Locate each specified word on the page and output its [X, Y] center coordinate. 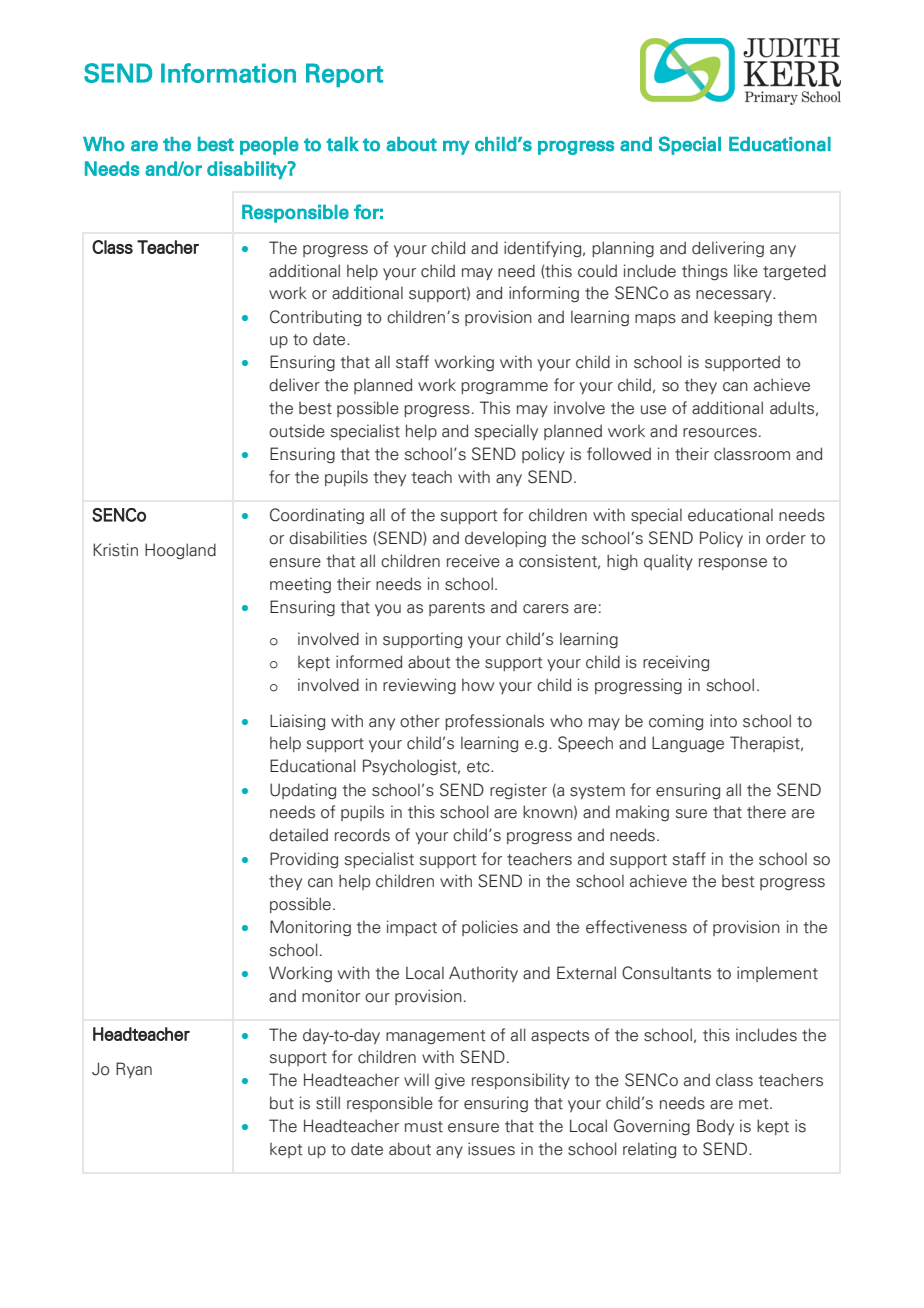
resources [720, 433]
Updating [303, 791]
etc [479, 767]
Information [228, 73]
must [424, 1127]
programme [504, 388]
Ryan [134, 1070]
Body [715, 1127]
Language [688, 744]
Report [344, 75]
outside [297, 431]
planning [623, 249]
